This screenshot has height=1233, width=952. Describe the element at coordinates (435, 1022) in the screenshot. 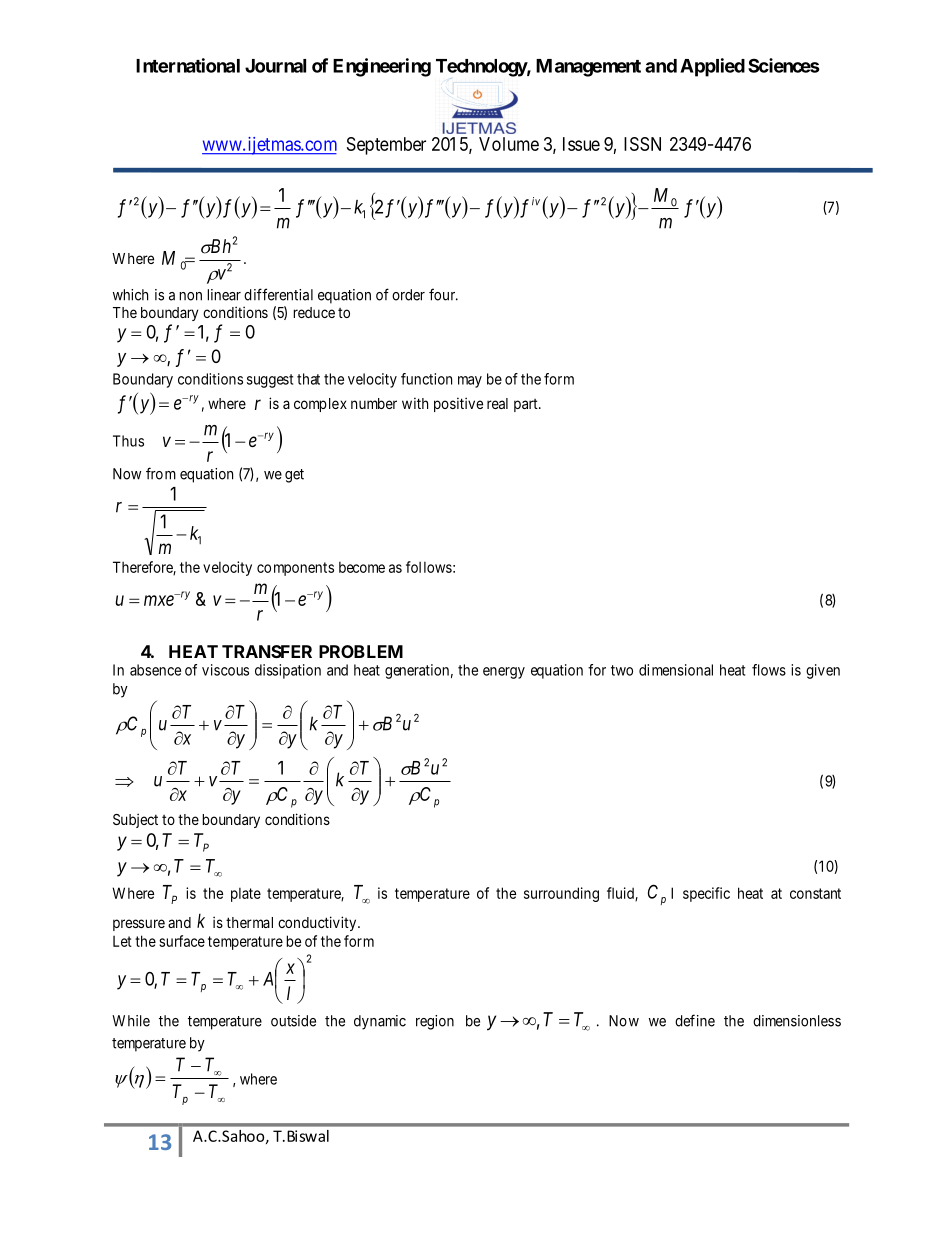

I see `region` at that location.
